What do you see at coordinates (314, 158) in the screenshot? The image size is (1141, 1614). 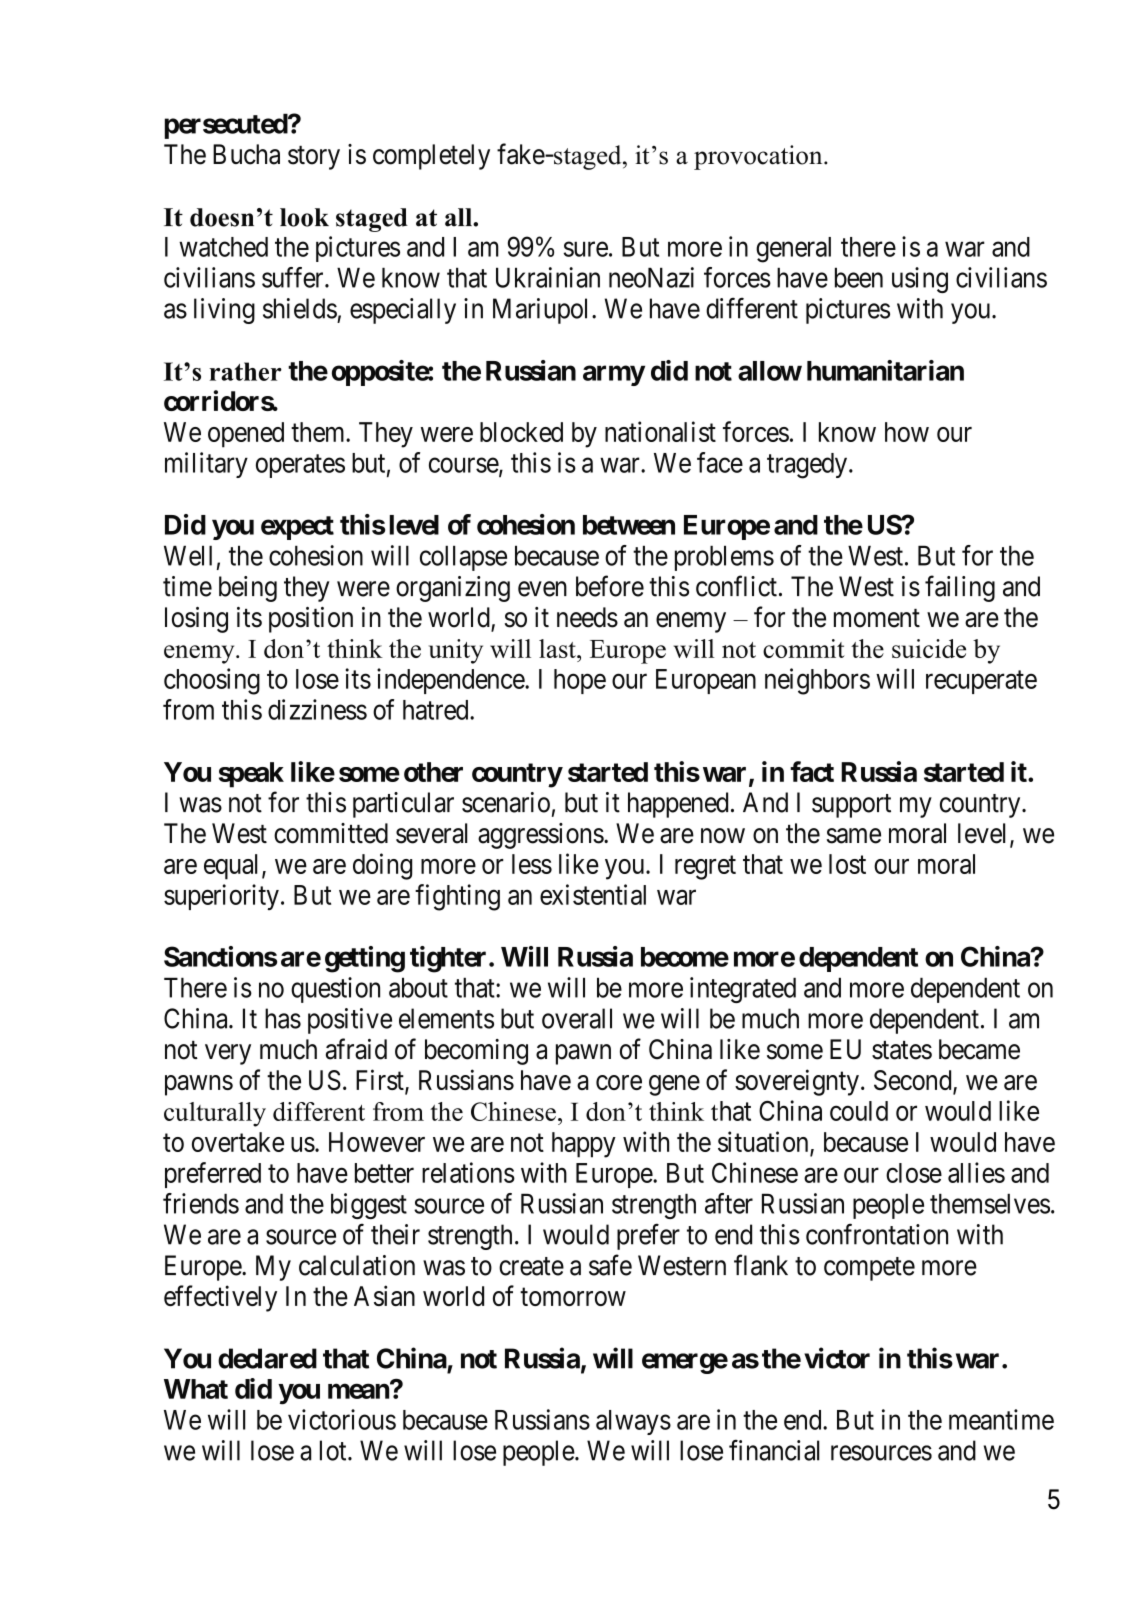 I see `story` at bounding box center [314, 158].
